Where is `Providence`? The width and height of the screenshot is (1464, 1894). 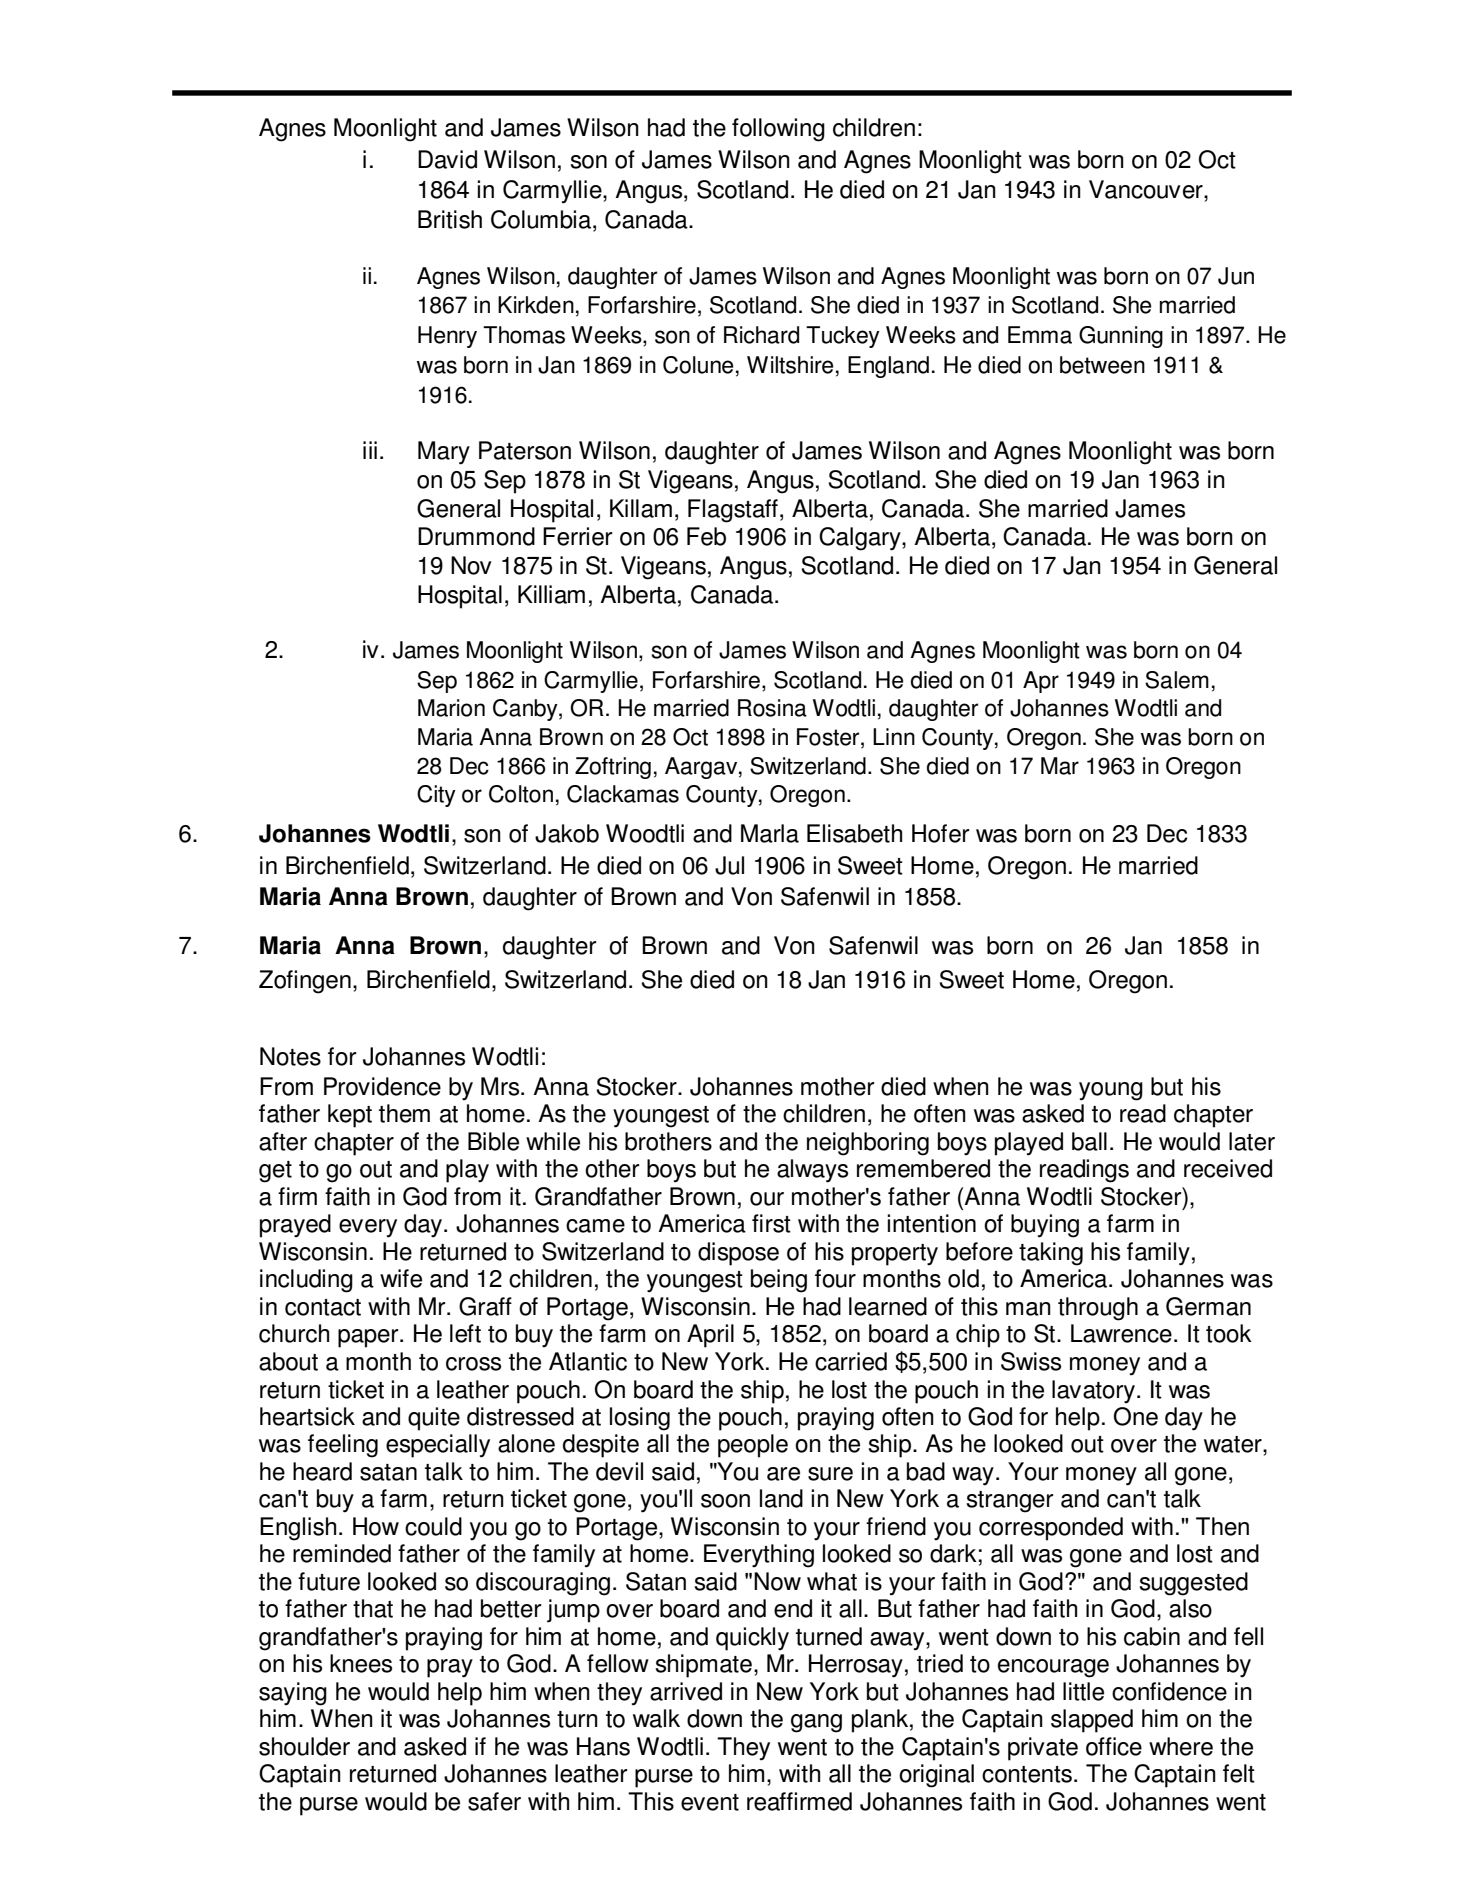 Providence is located at coordinates (382, 1086).
